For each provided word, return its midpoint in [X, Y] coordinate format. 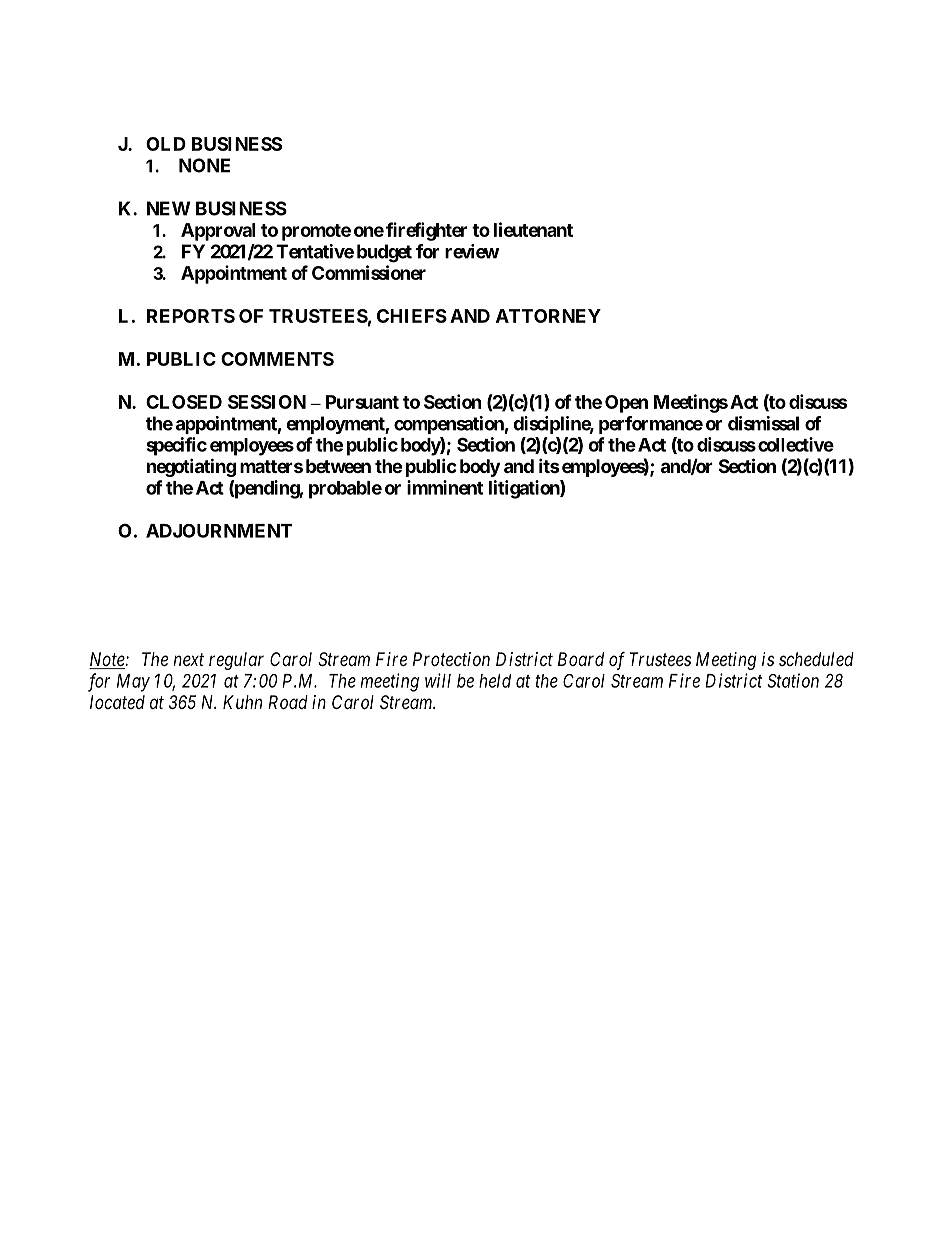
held [495, 681]
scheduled [816, 659]
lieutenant [533, 229]
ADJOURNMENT [219, 531]
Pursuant [362, 402]
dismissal [763, 423]
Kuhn [242, 702]
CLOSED [184, 402]
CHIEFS [412, 316]
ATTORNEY [548, 316]
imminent [445, 487]
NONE [204, 165]
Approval [218, 232]
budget [384, 253]
